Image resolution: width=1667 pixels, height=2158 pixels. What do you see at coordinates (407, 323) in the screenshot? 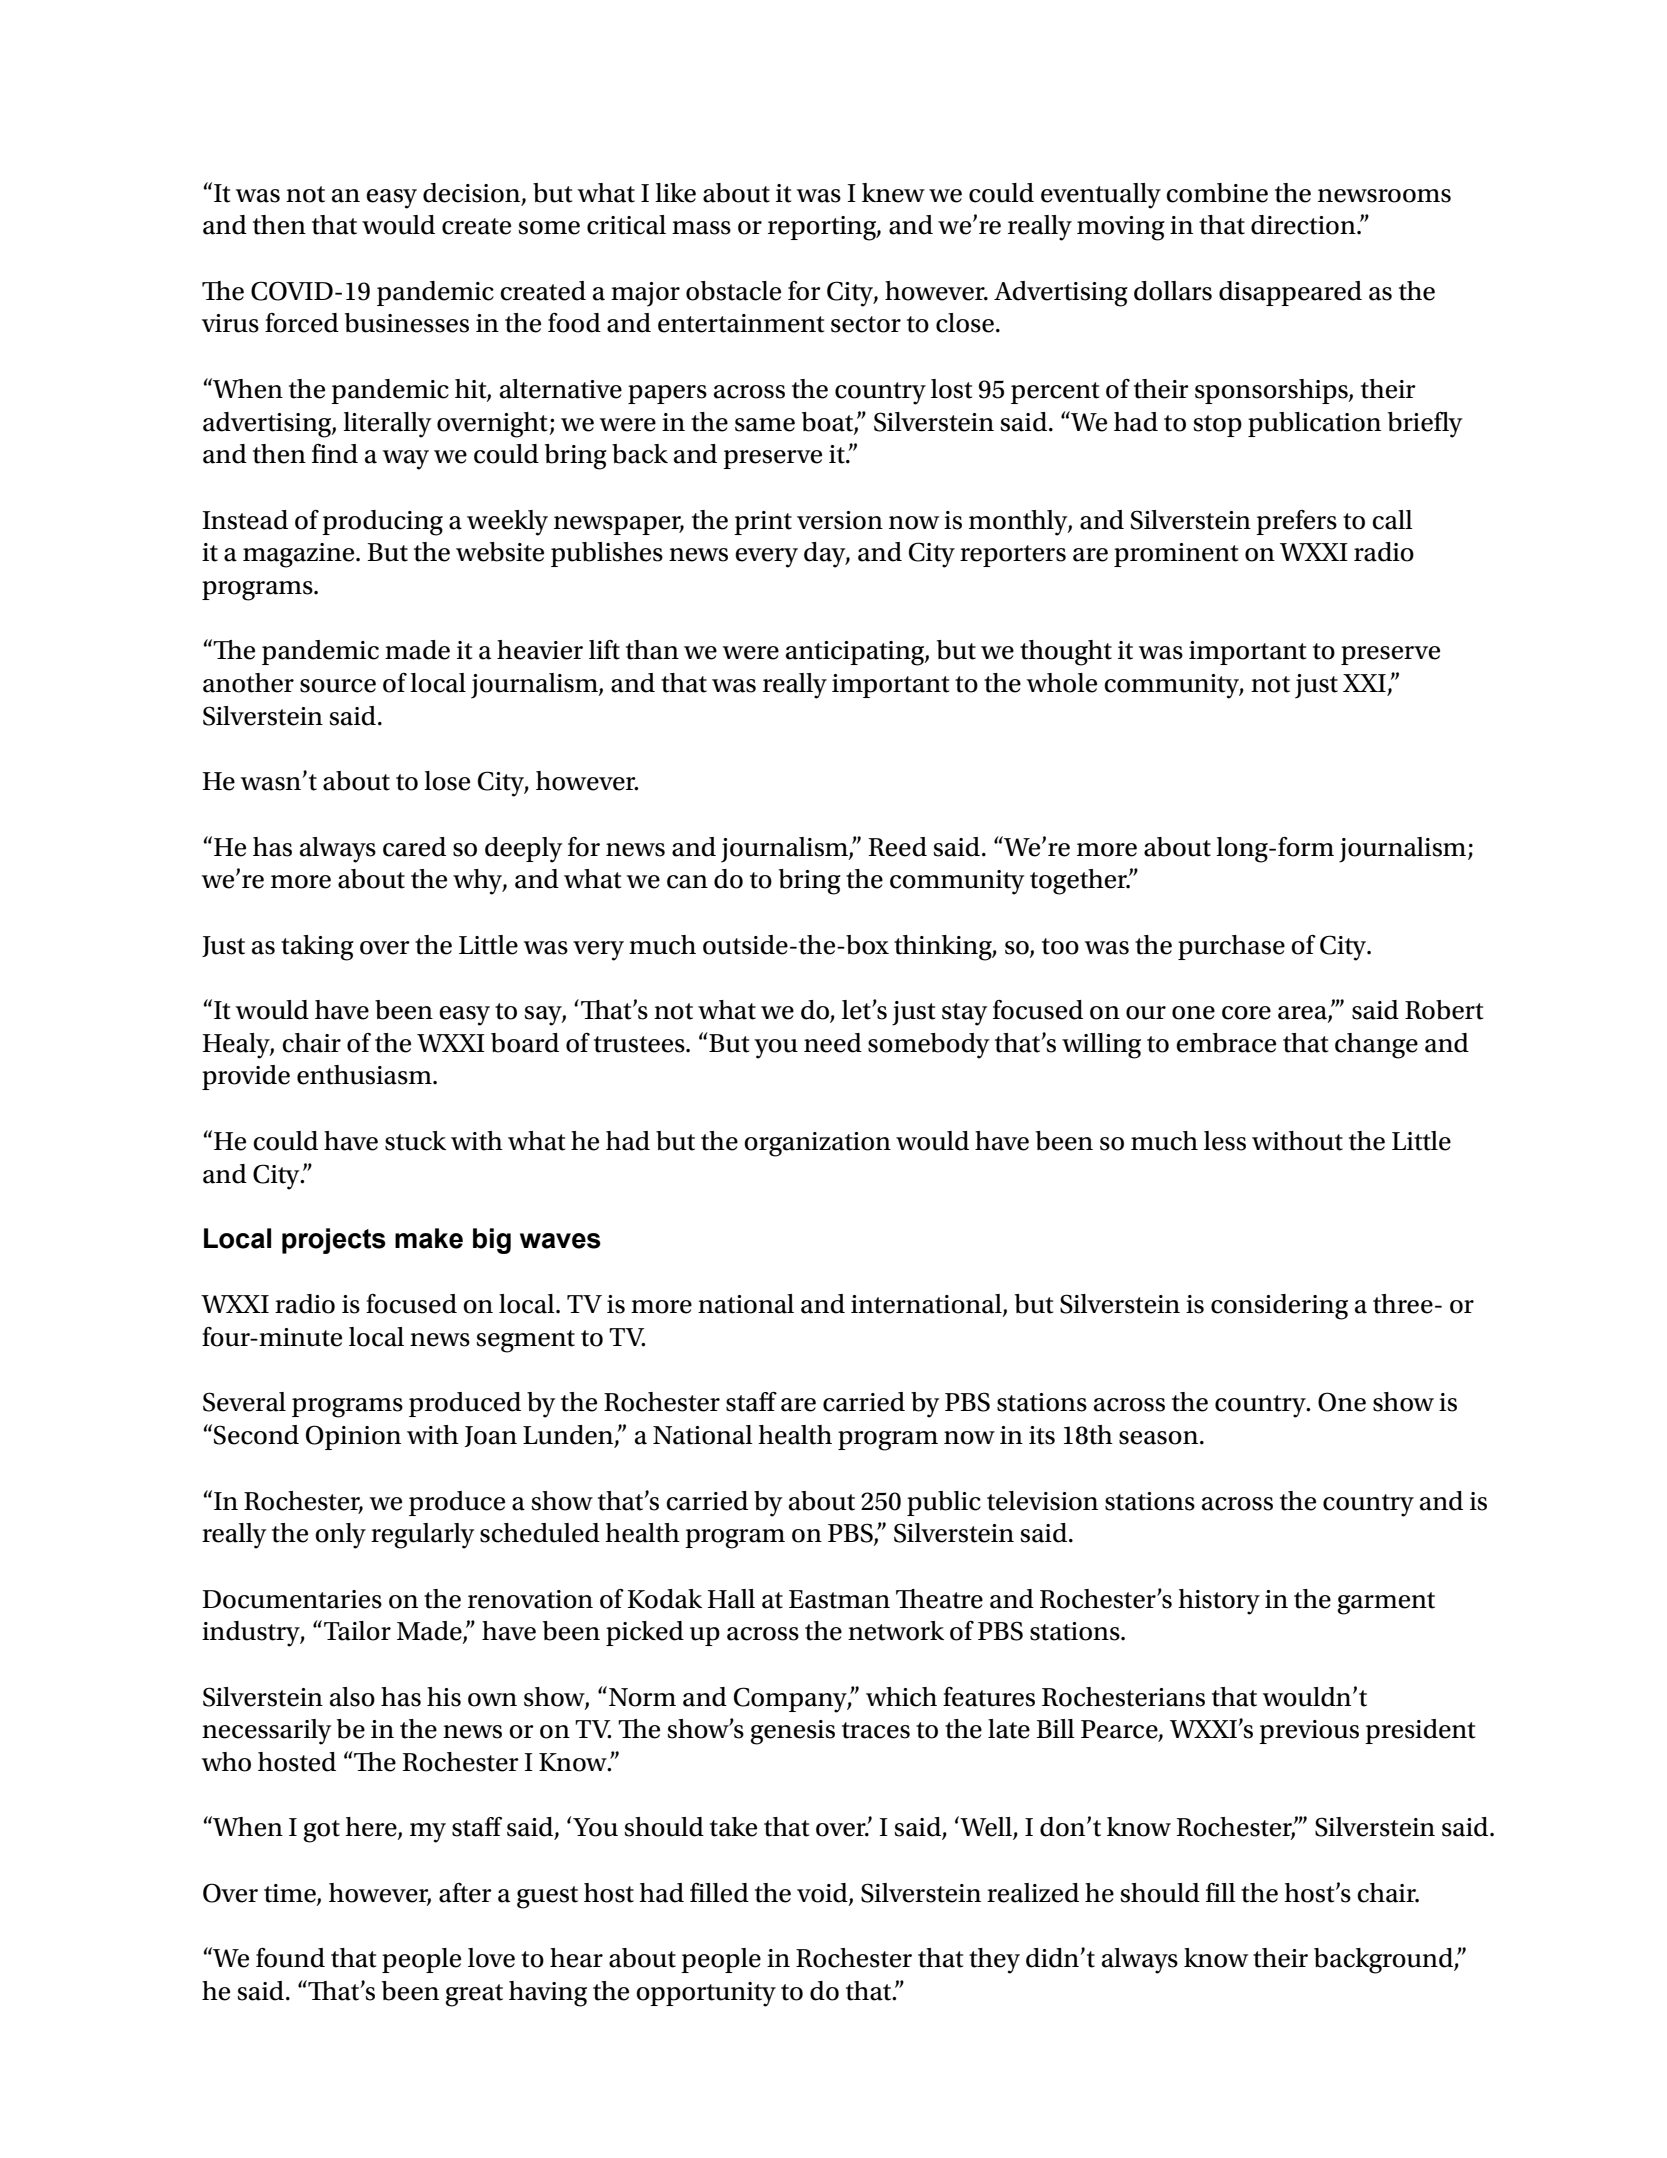
I see `businesses` at bounding box center [407, 323].
